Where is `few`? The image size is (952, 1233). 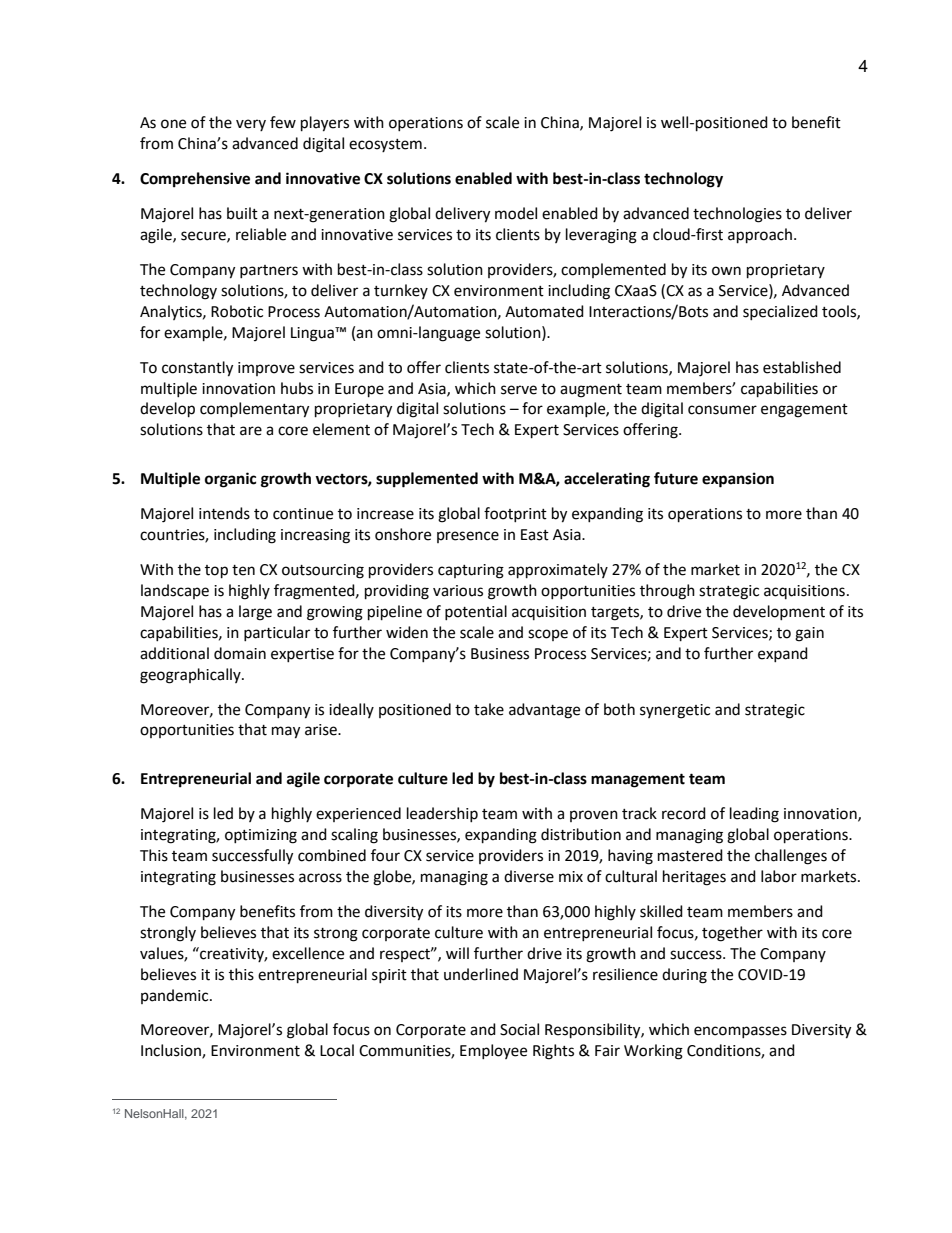 few is located at coordinates (283, 122).
